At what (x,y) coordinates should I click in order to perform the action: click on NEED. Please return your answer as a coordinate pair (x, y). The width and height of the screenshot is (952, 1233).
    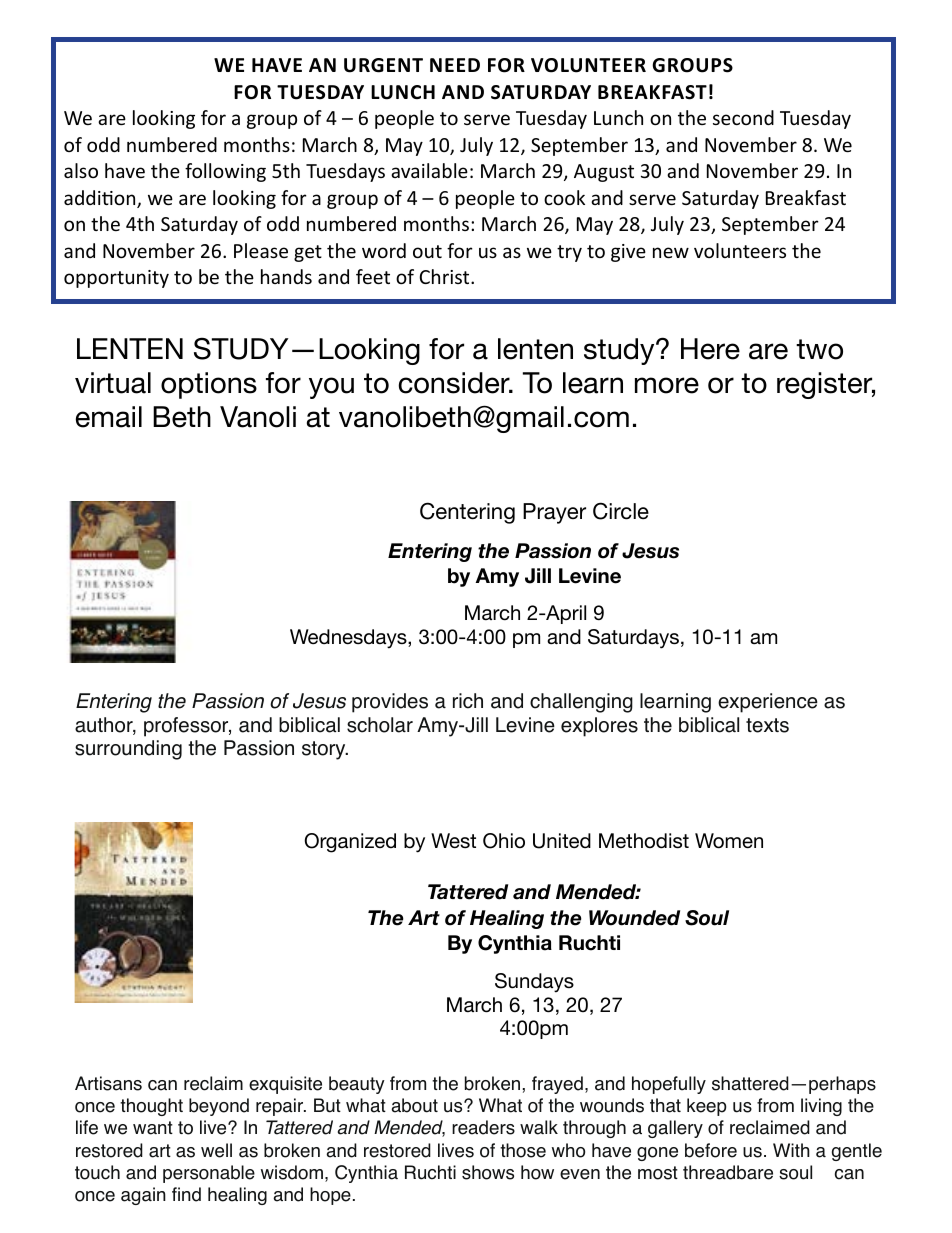
    Looking at the image, I should click on (455, 65).
